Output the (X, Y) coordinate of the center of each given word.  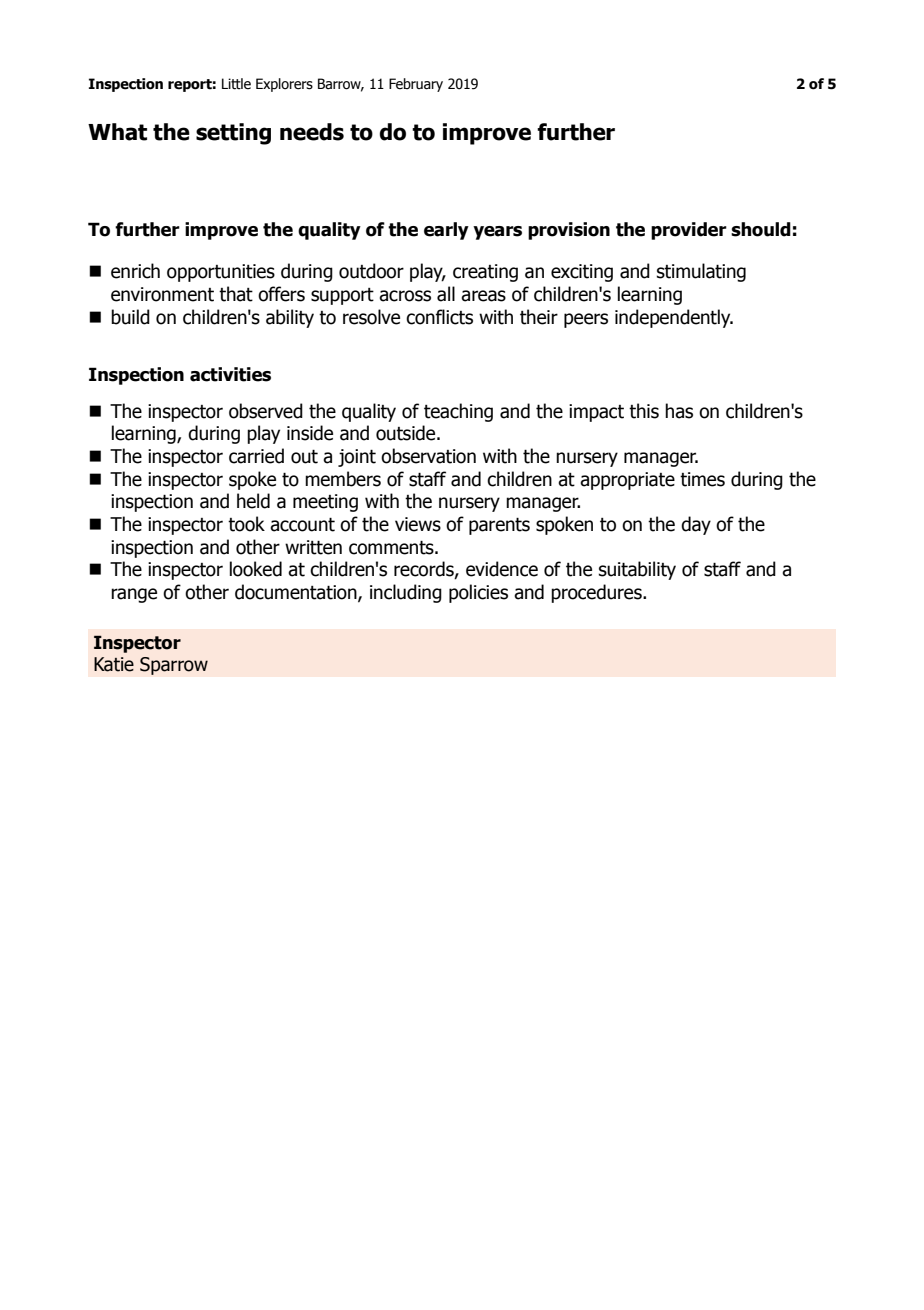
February (416, 85)
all (446, 294)
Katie (114, 664)
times (702, 479)
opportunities (221, 273)
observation (428, 456)
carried (256, 456)
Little (236, 84)
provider (689, 231)
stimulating (701, 272)
